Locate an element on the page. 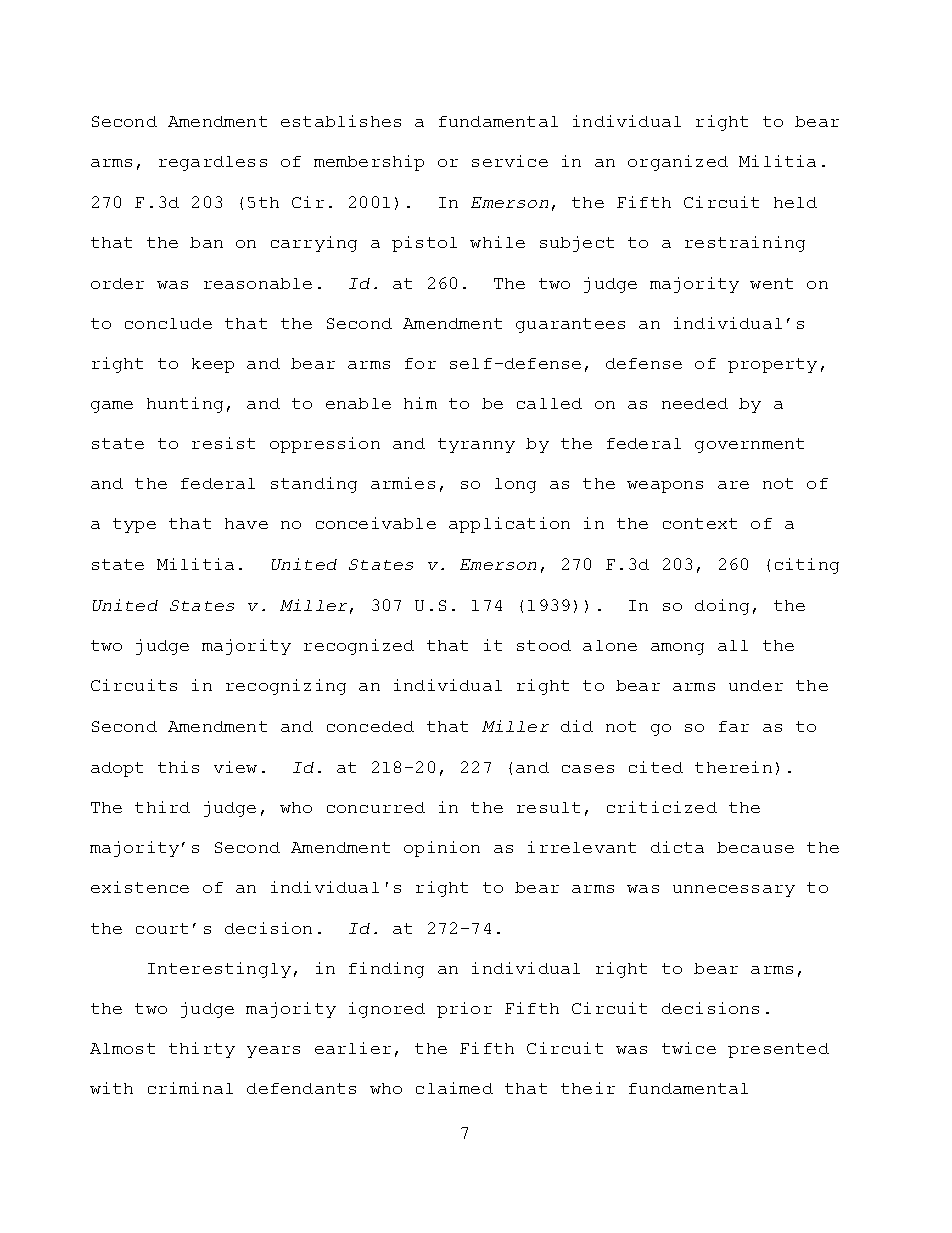 This document has width=952, height=1233. because is located at coordinates (755, 847).
